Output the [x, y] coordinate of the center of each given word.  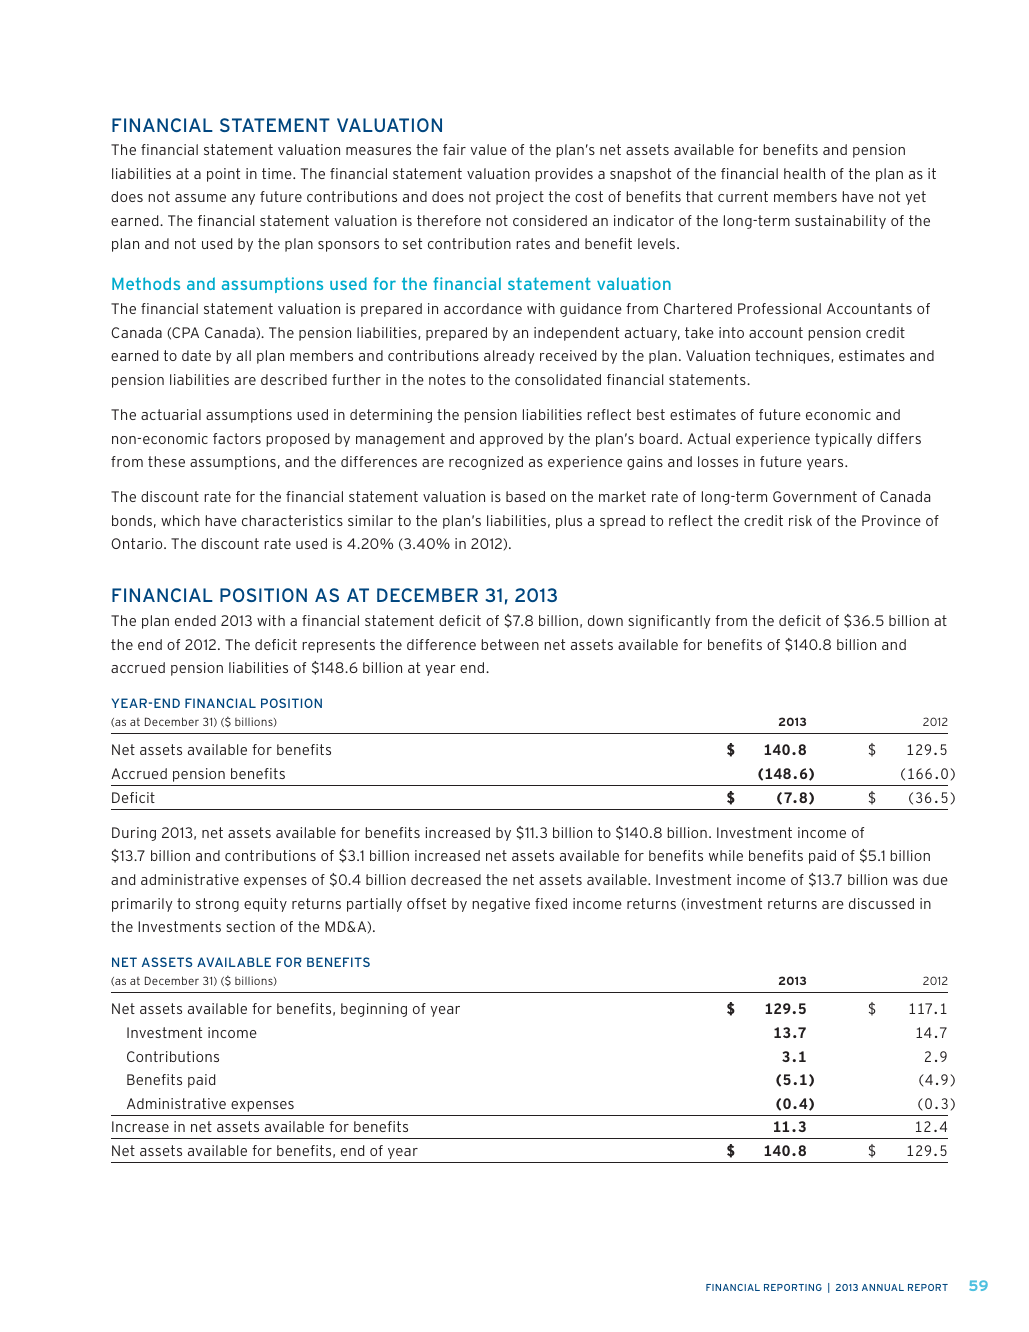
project [520, 198]
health [804, 173]
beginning [374, 1010]
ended [195, 620]
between [510, 644]
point [223, 175]
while [726, 855]
